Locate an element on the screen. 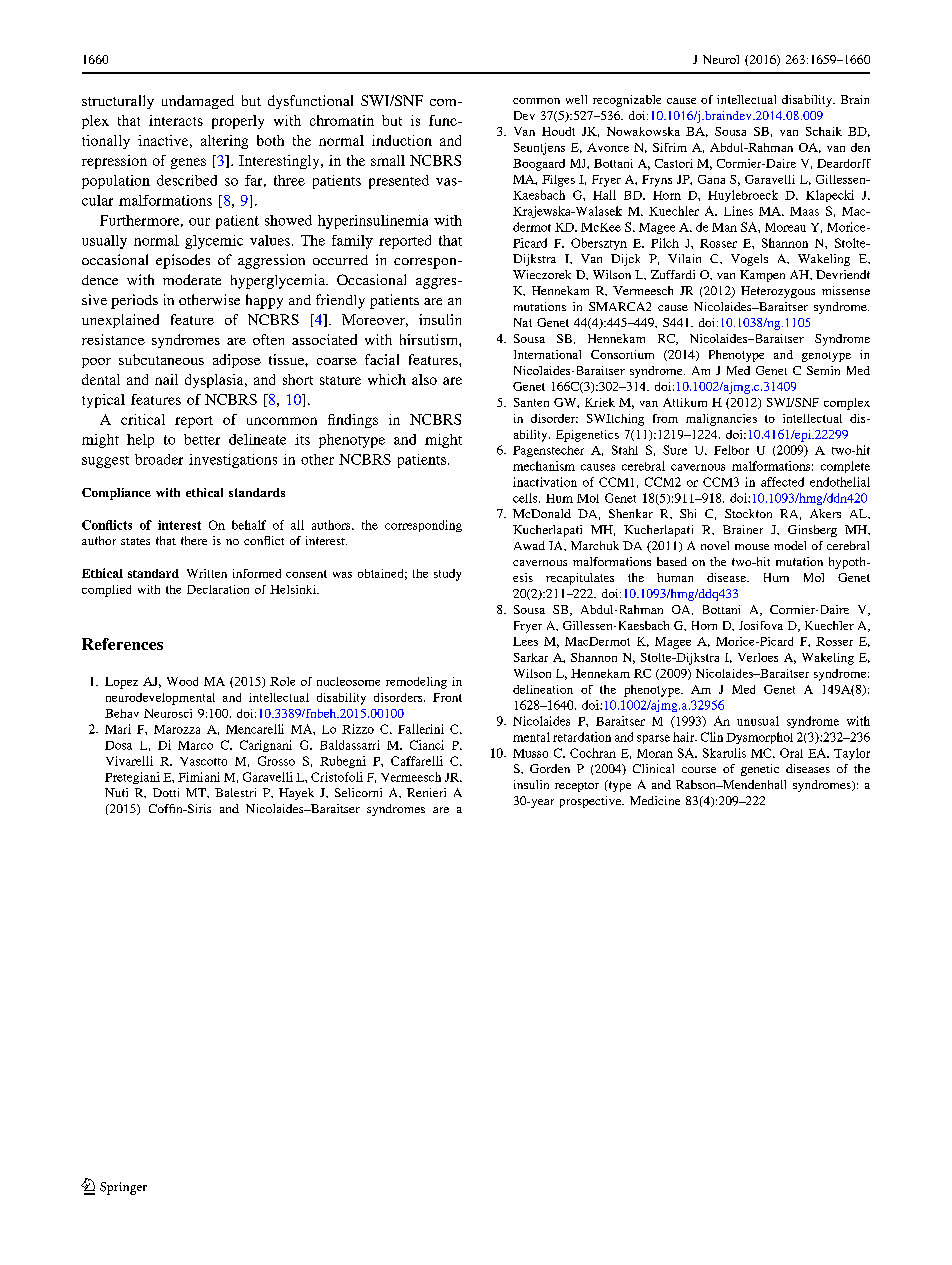 The height and width of the screenshot is (1265, 952). unexplained is located at coordinates (120, 321).
